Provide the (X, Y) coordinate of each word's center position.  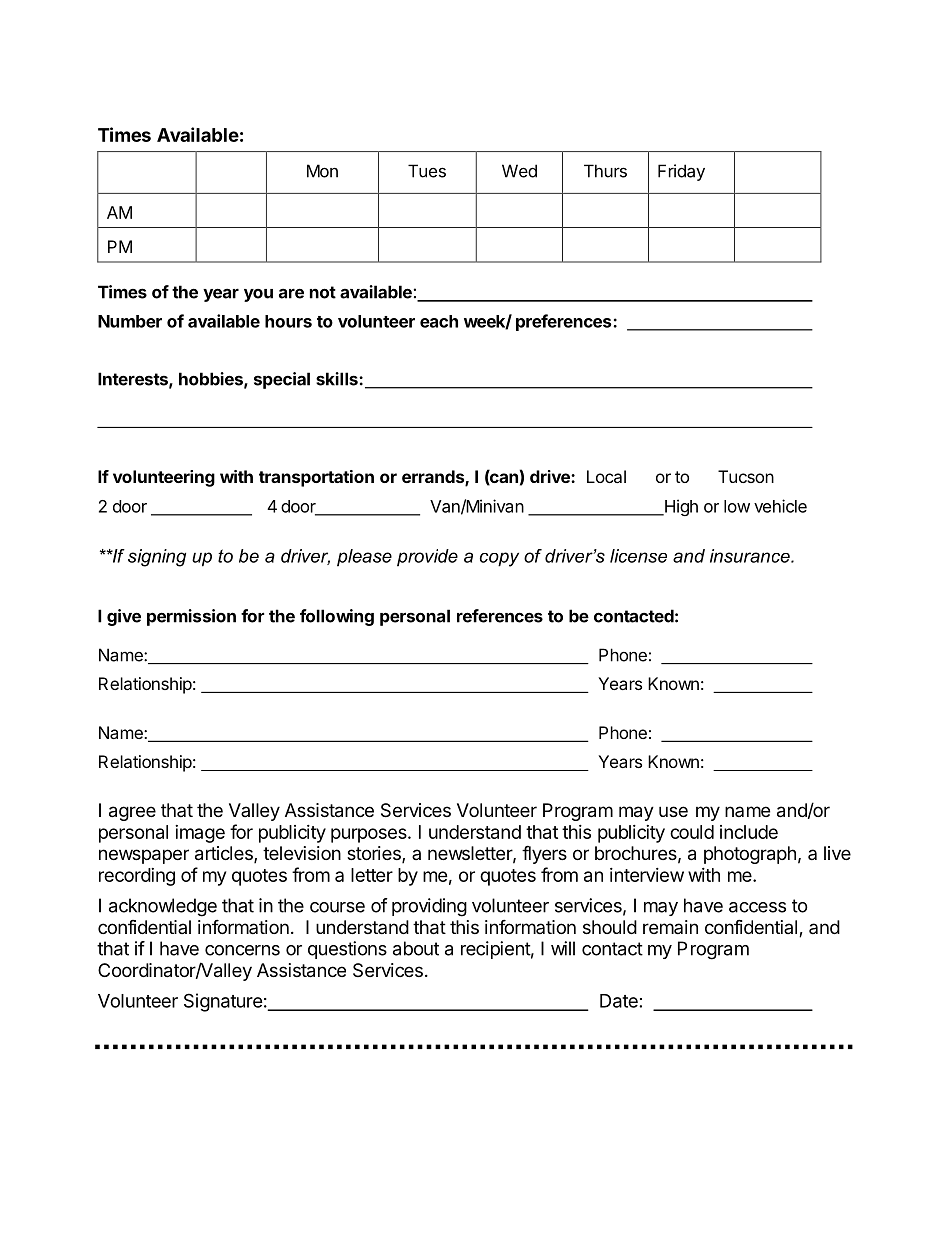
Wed (519, 171)
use (673, 811)
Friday (681, 172)
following (337, 617)
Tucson (746, 476)
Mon (322, 171)
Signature (223, 1002)
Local (606, 476)
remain (670, 927)
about (416, 948)
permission (191, 617)
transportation (316, 478)
